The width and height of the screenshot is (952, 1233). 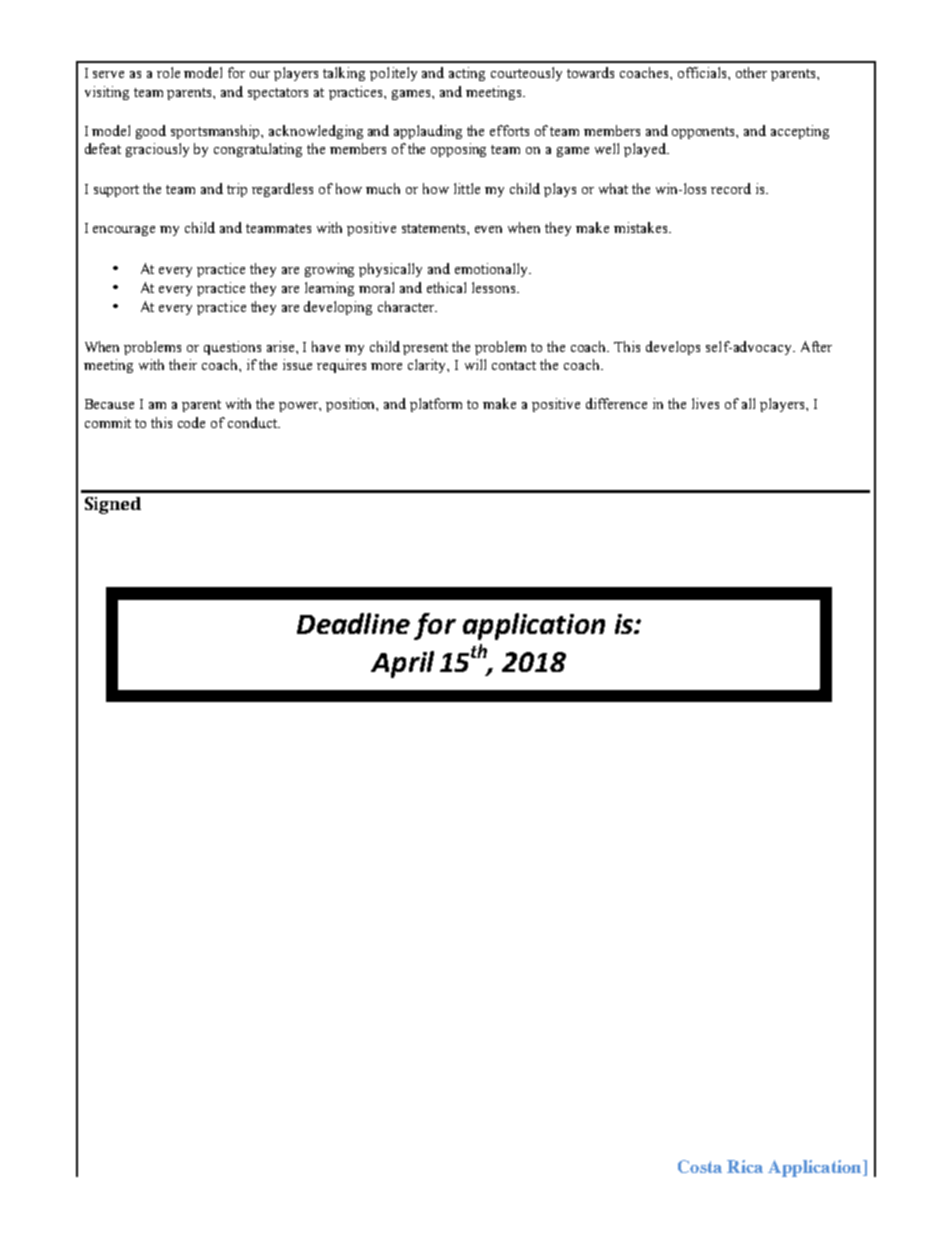 I want to click on will, so click(x=475, y=364).
